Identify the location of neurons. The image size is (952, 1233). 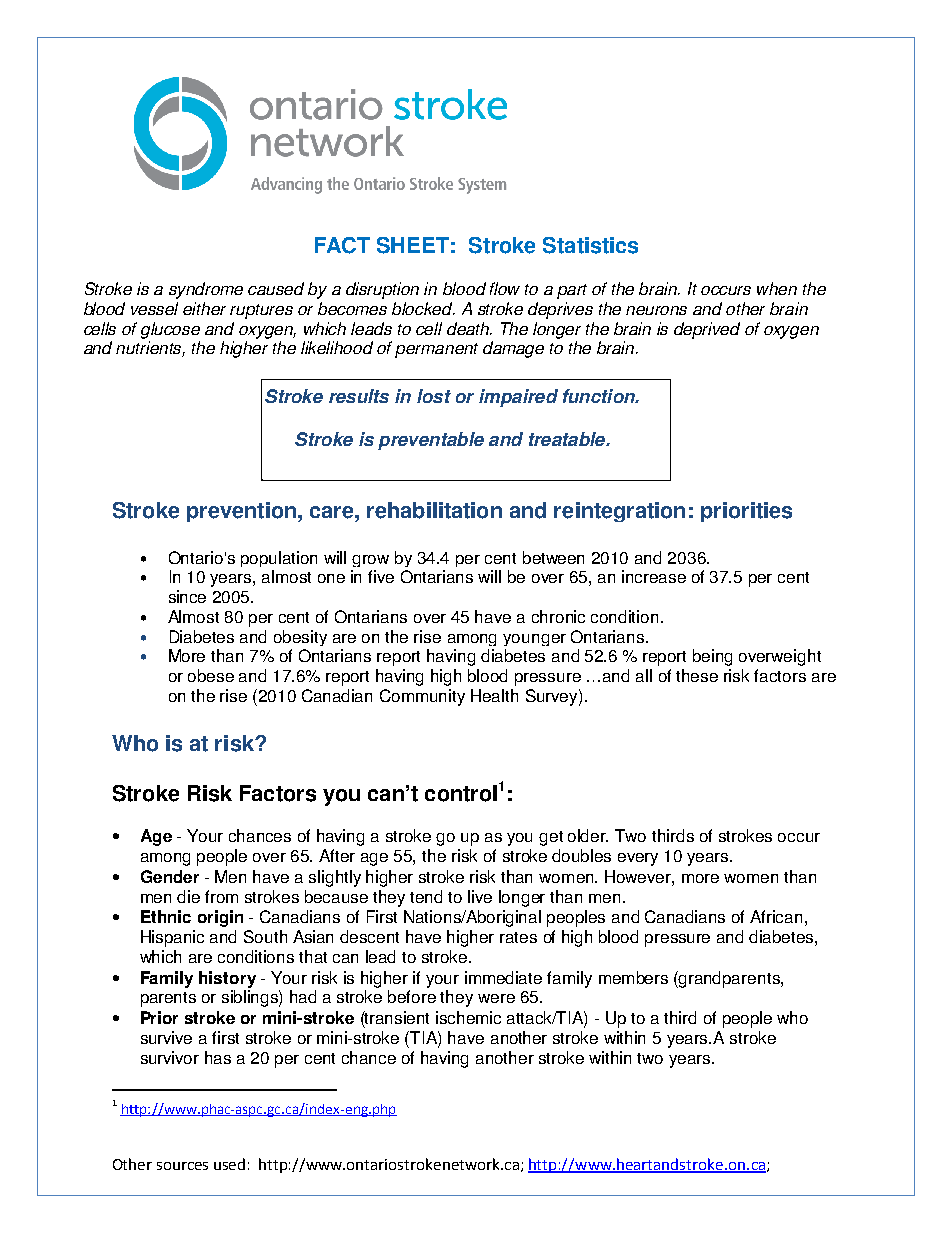
(656, 310).
